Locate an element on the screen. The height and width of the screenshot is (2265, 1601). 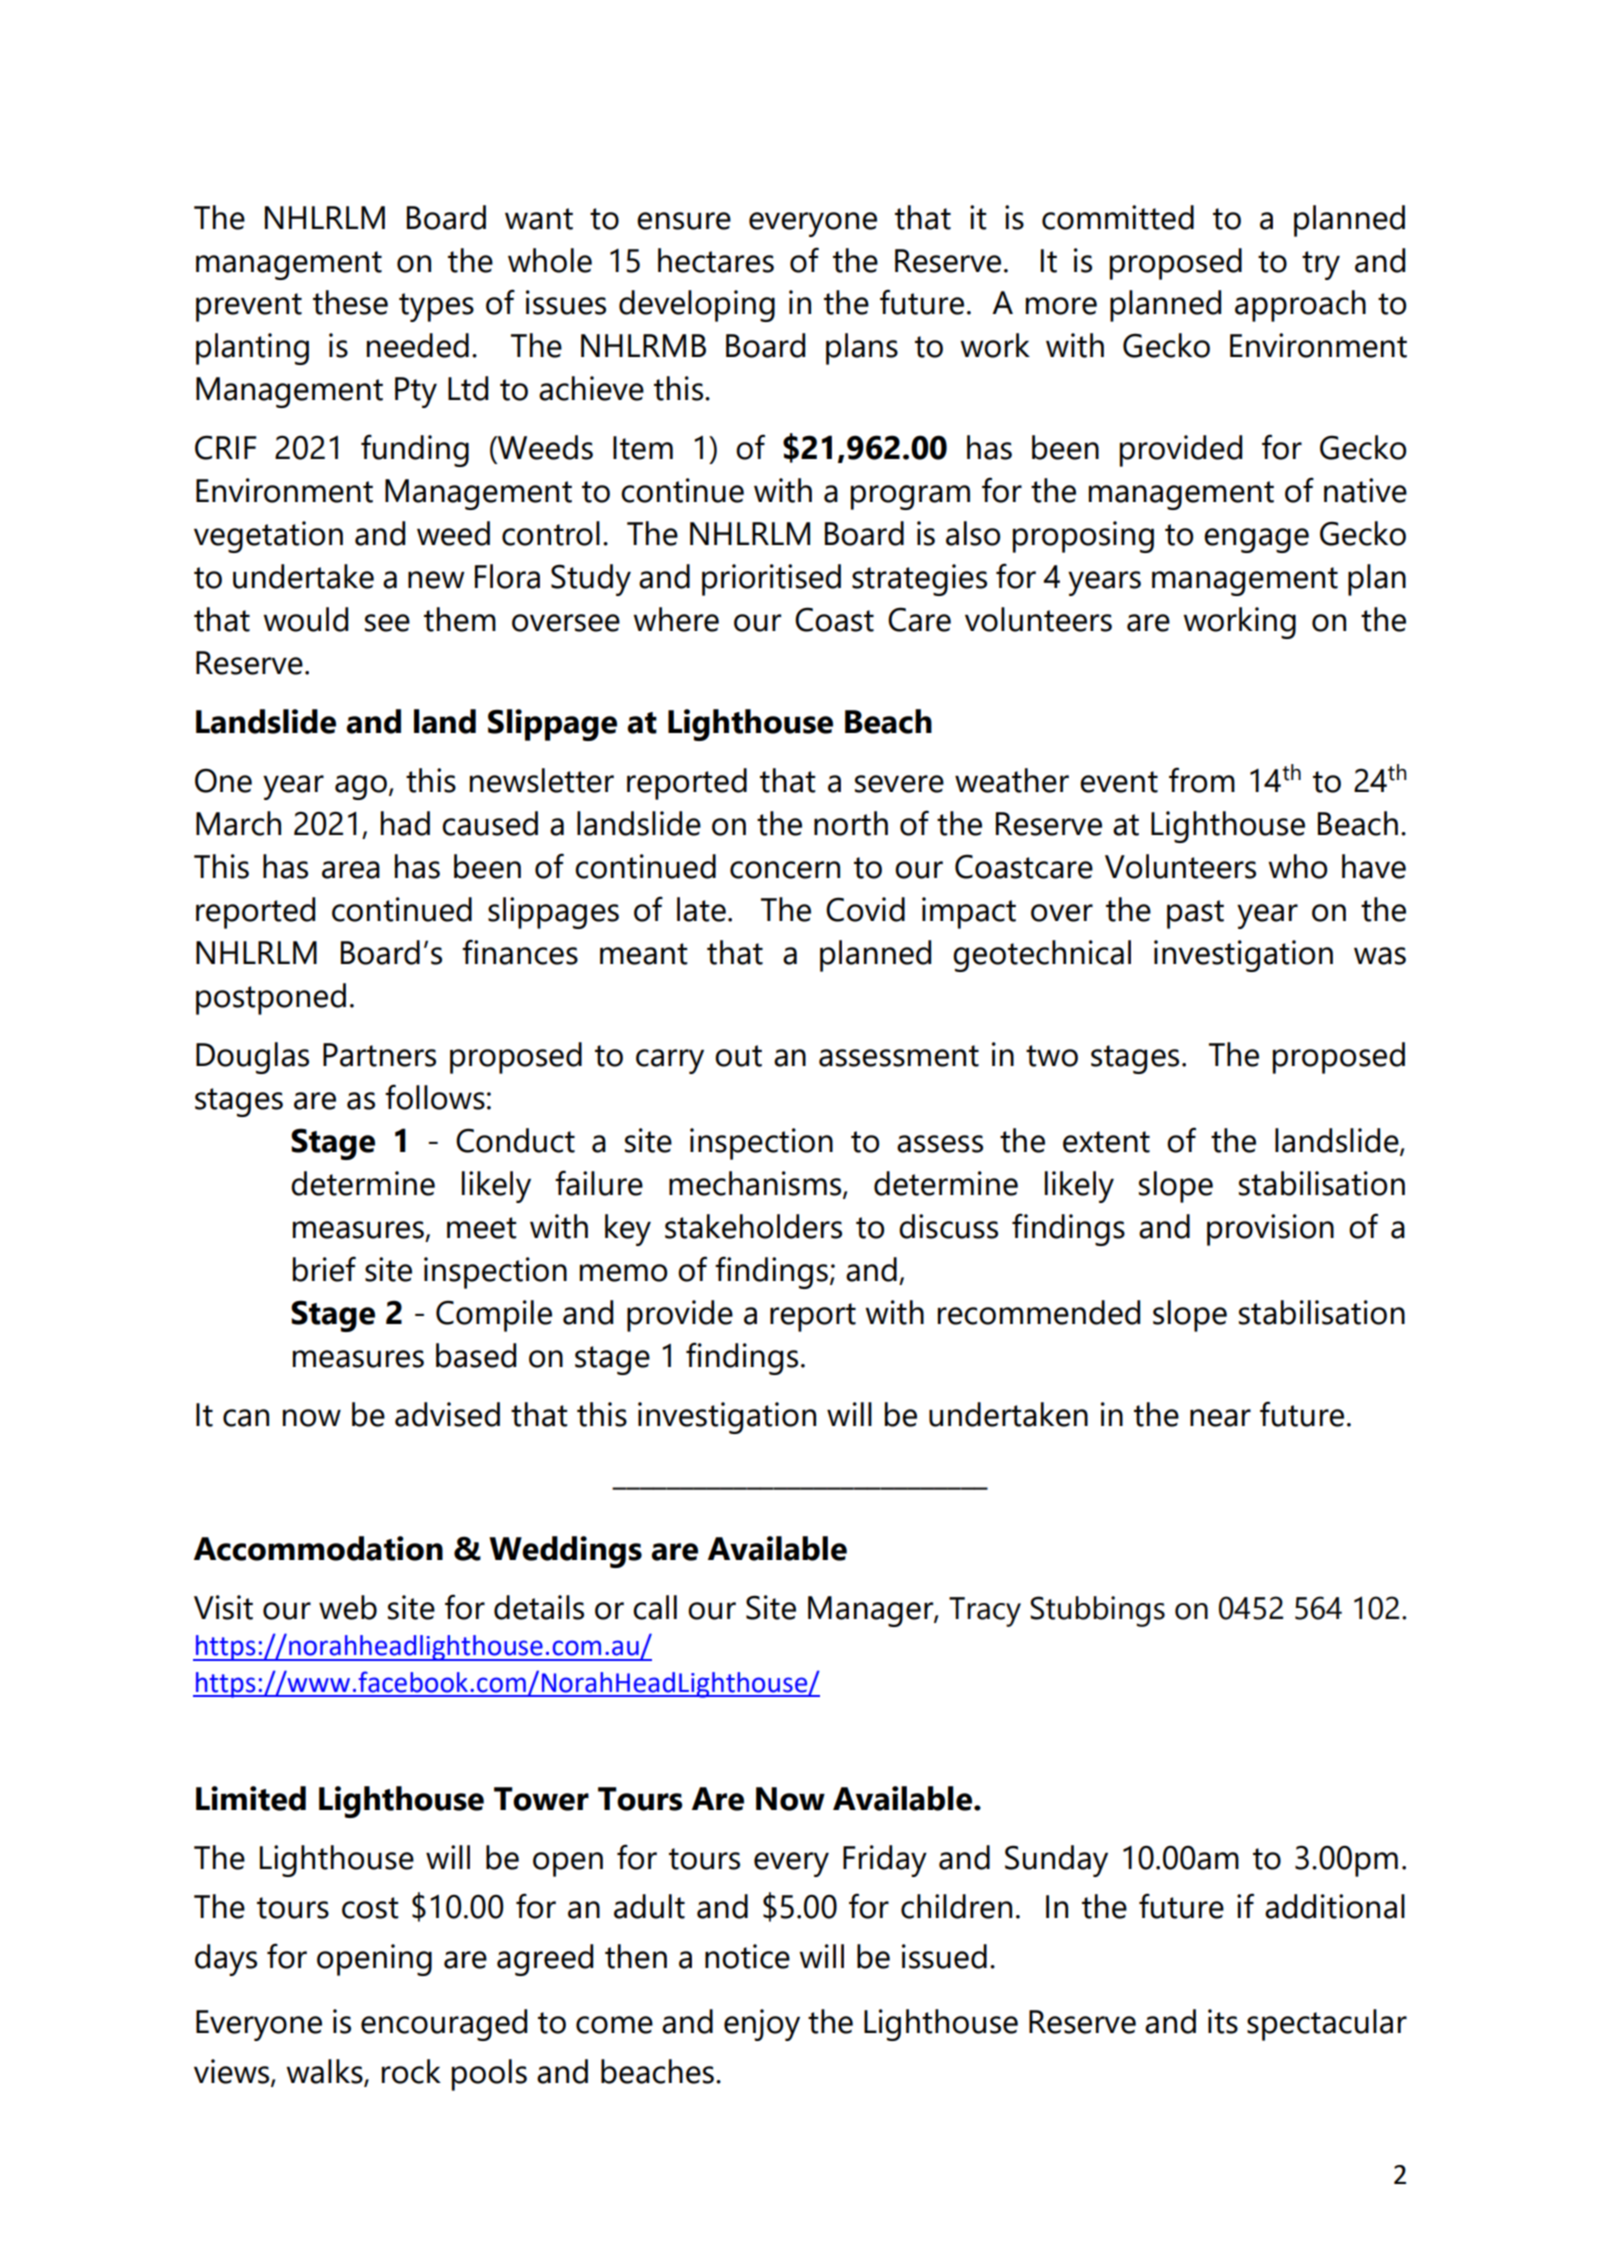
mechanisms is located at coordinates (756, 1184).
